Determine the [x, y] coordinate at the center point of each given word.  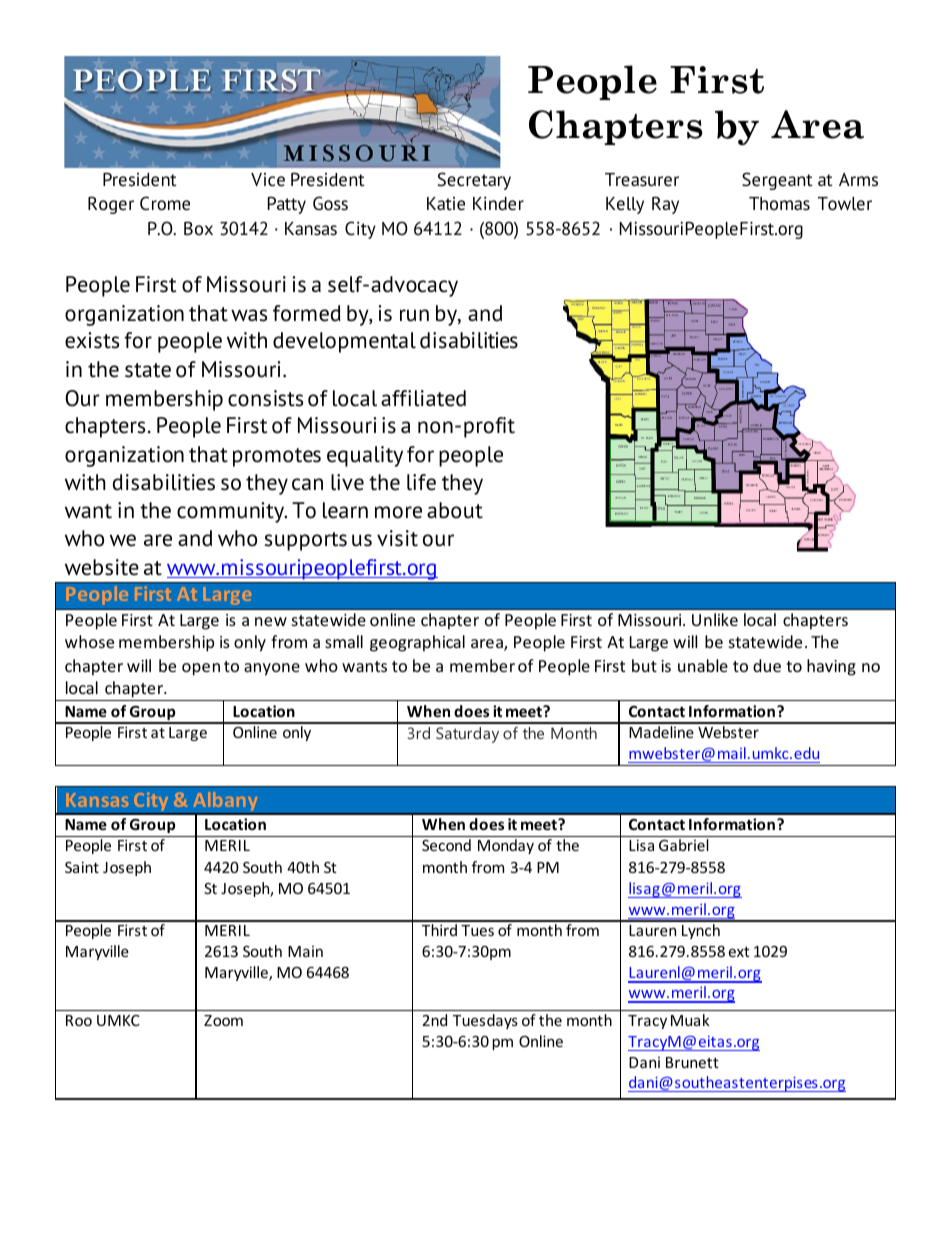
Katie [446, 204]
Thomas [779, 204]
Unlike [715, 619]
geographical [417, 643]
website [102, 567]
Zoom [223, 1020]
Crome [165, 203]
